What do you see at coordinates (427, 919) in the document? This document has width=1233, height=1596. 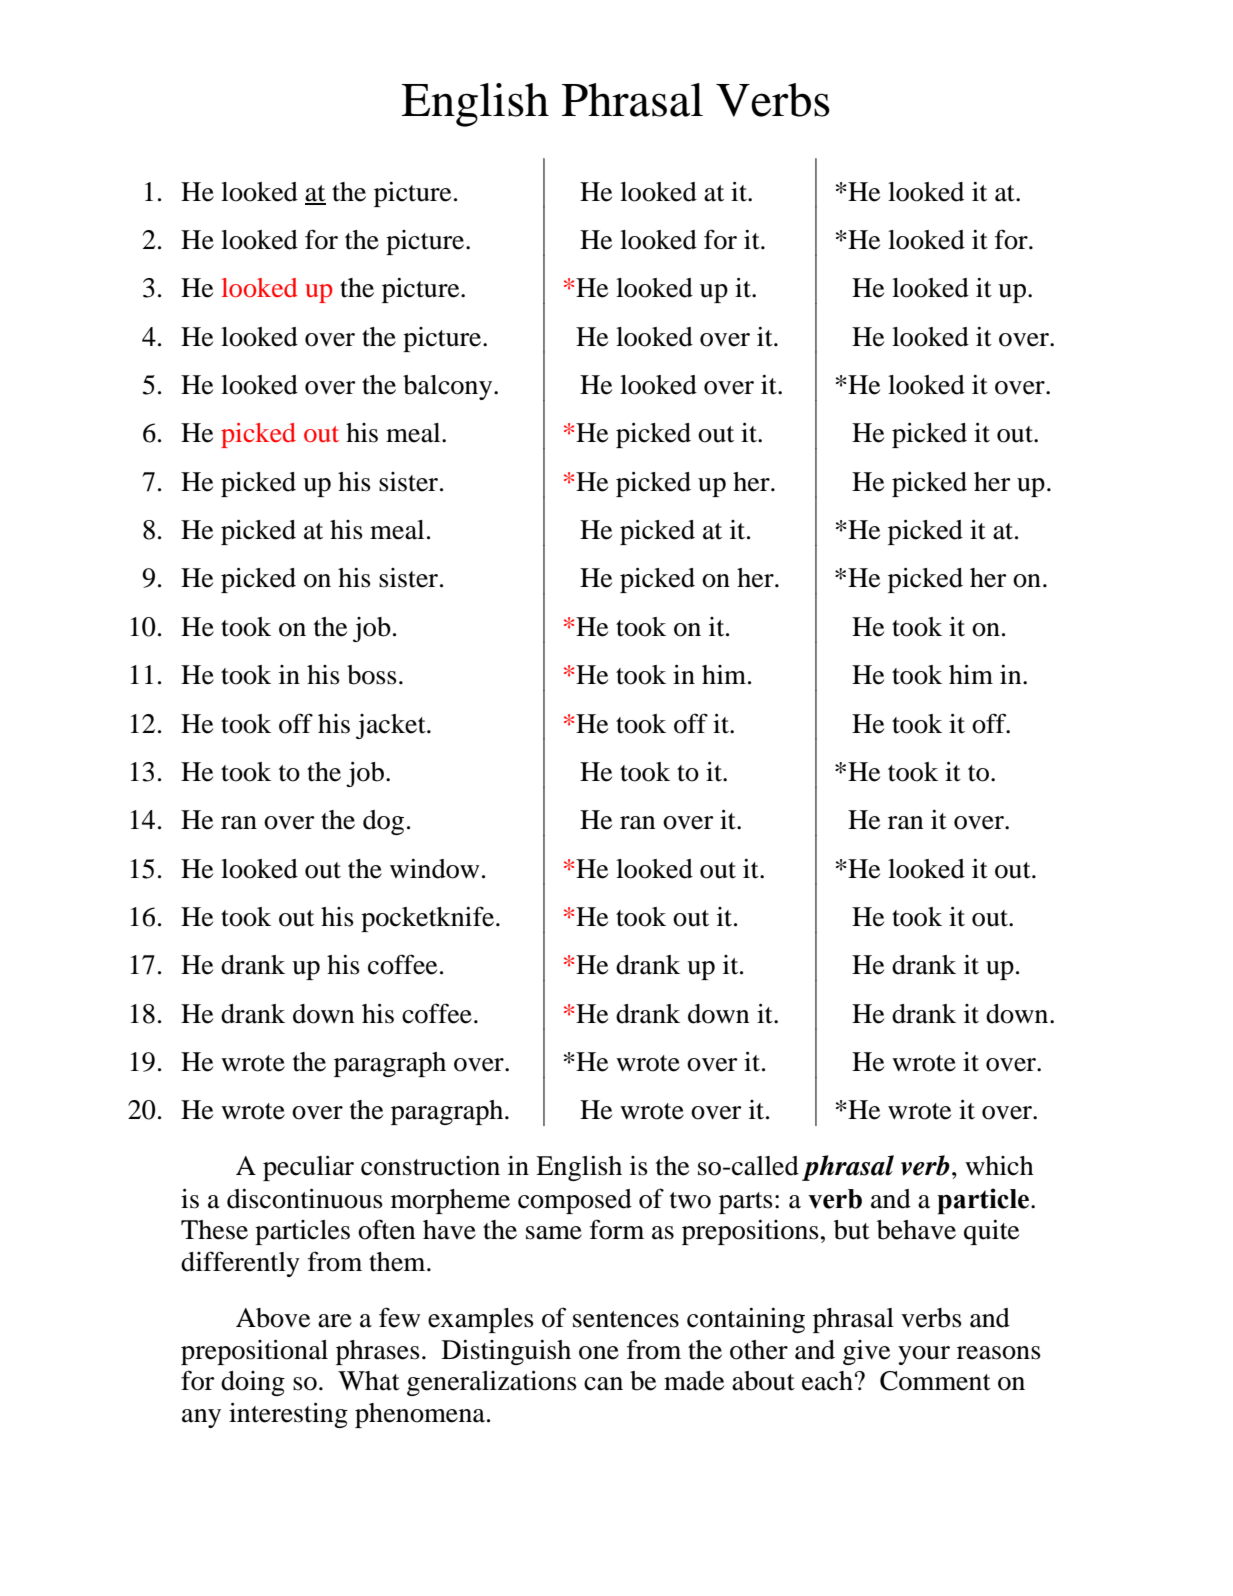 I see `pocketknife` at bounding box center [427, 919].
